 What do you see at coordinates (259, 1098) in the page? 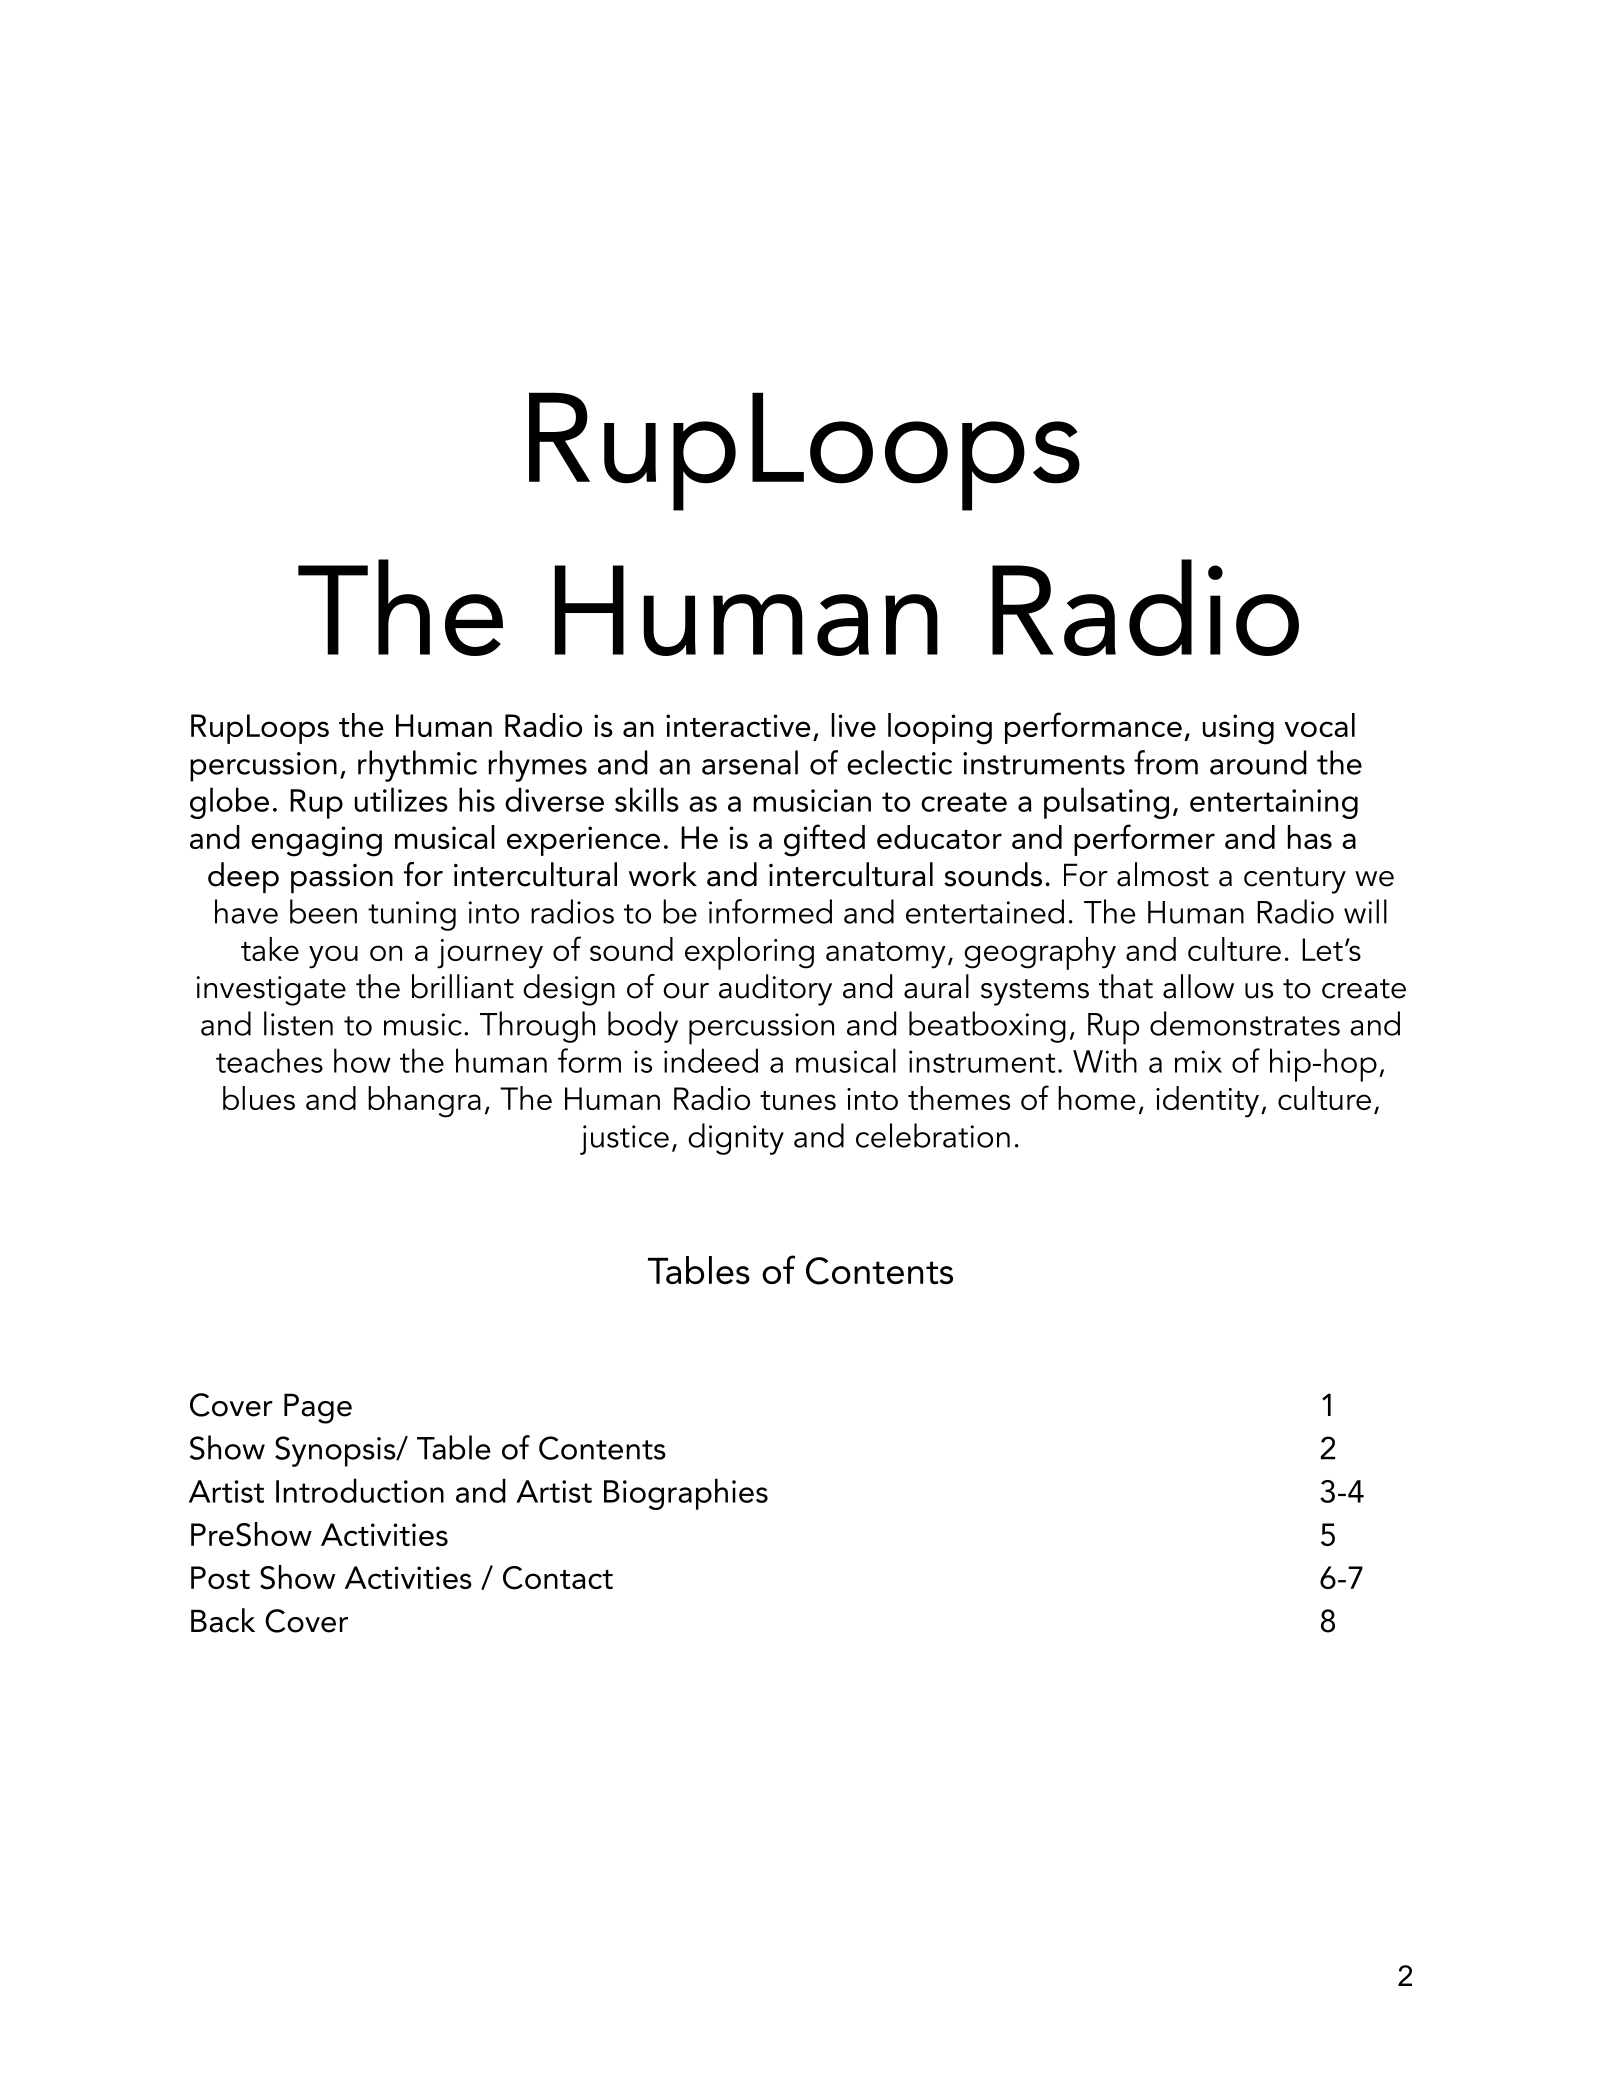
I see `blues` at bounding box center [259, 1098].
